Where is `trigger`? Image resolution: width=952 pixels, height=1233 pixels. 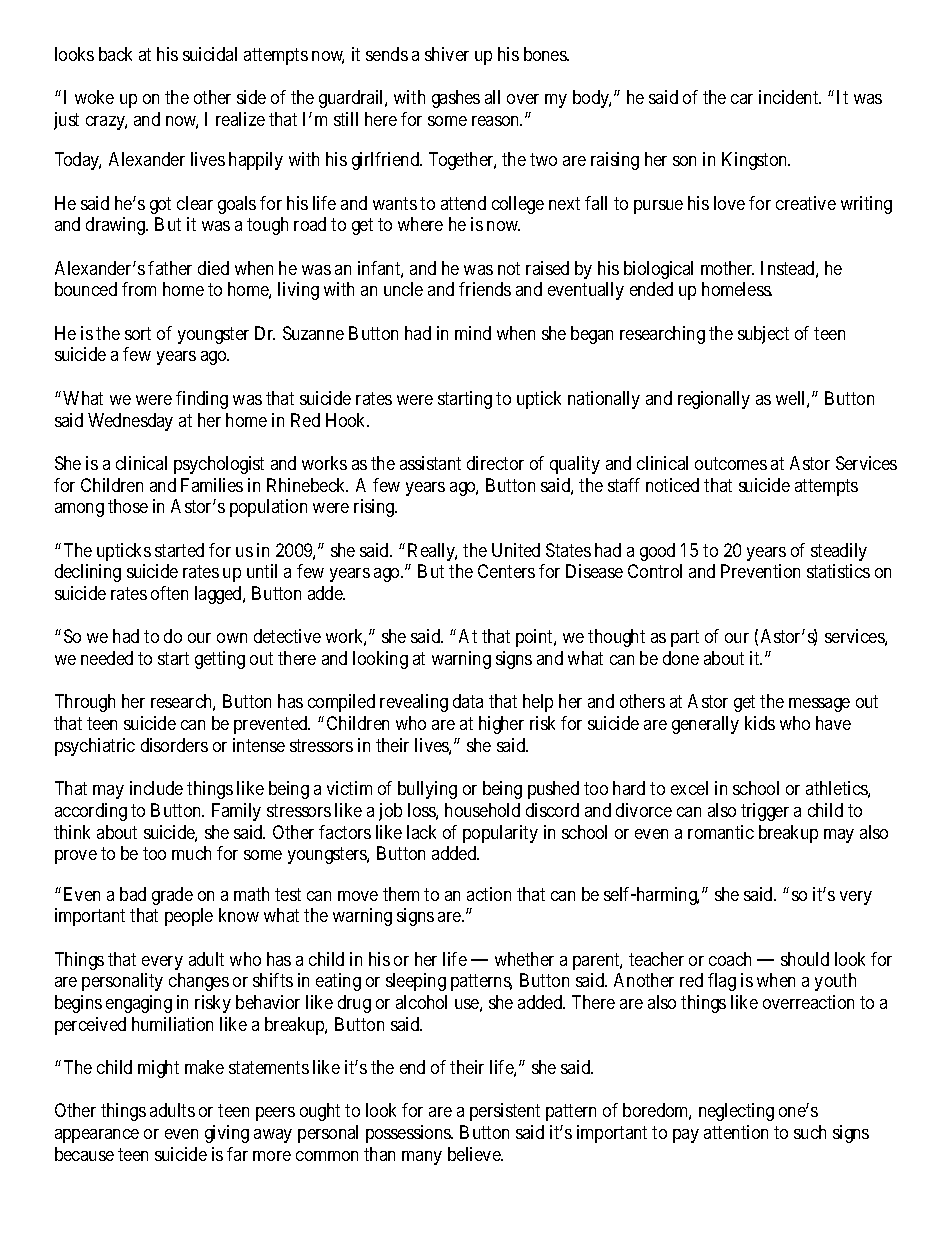
trigger is located at coordinates (765, 812).
